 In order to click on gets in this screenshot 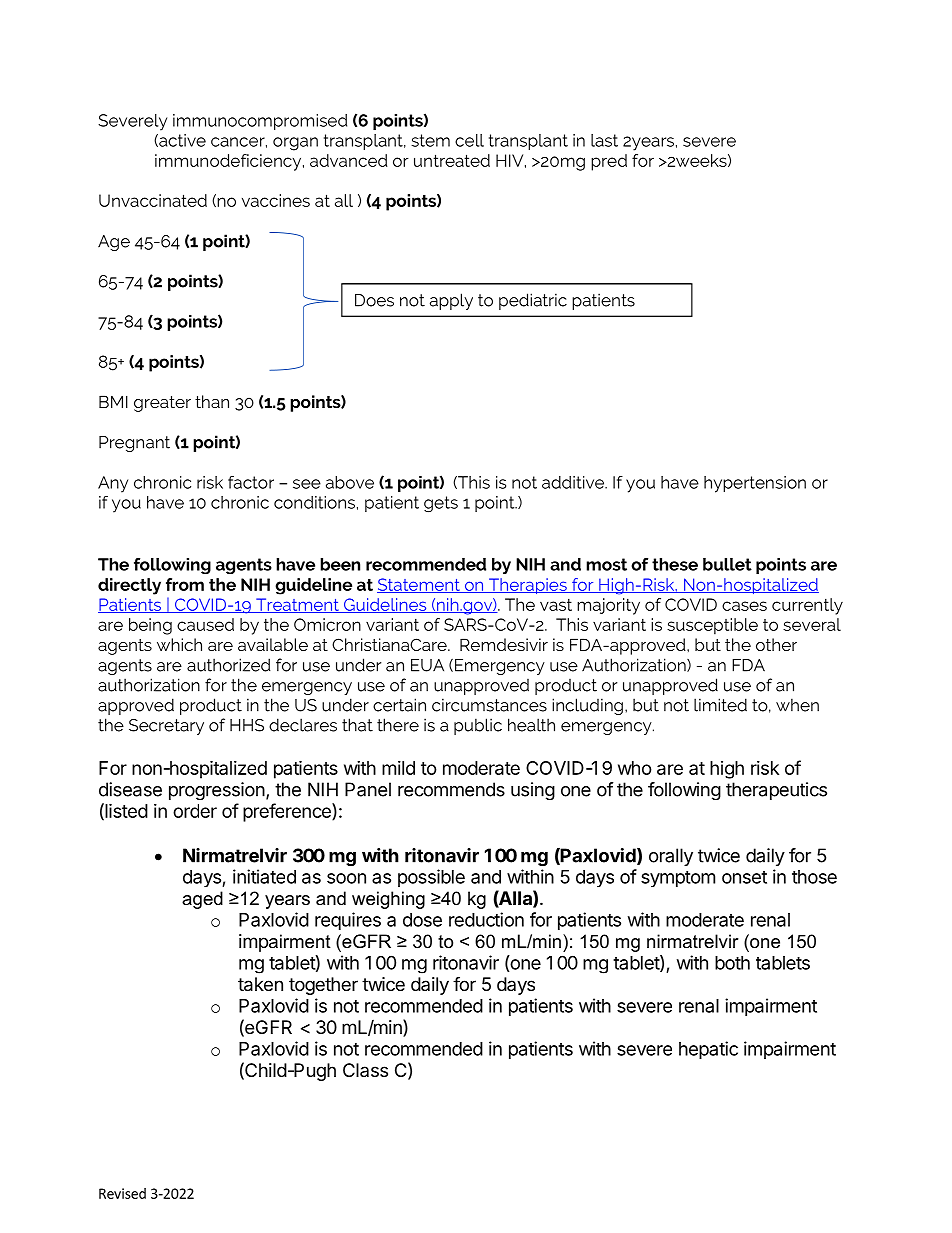, I will do `click(441, 504)`.
